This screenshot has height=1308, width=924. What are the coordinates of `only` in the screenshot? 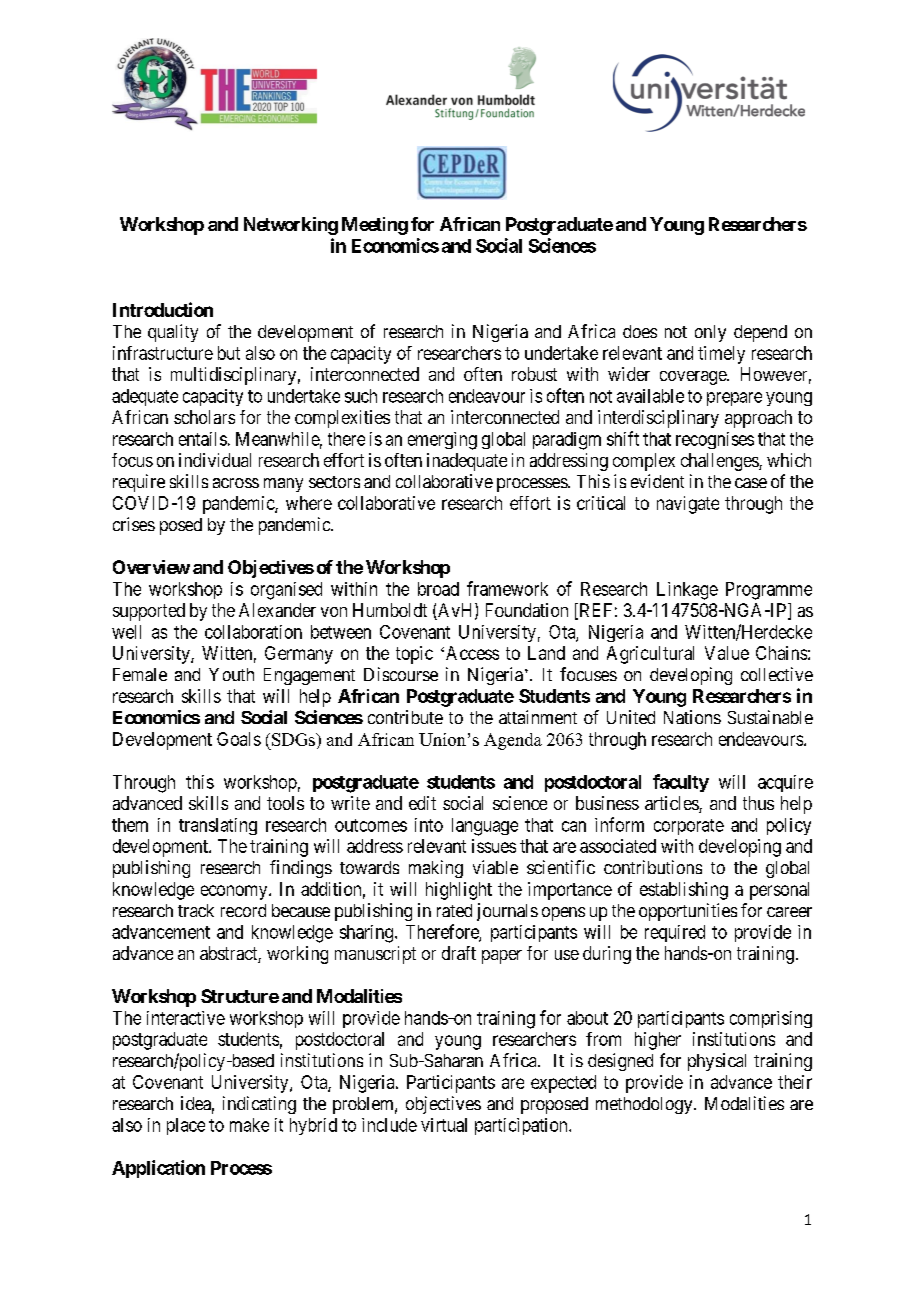 It's located at (710, 333).
